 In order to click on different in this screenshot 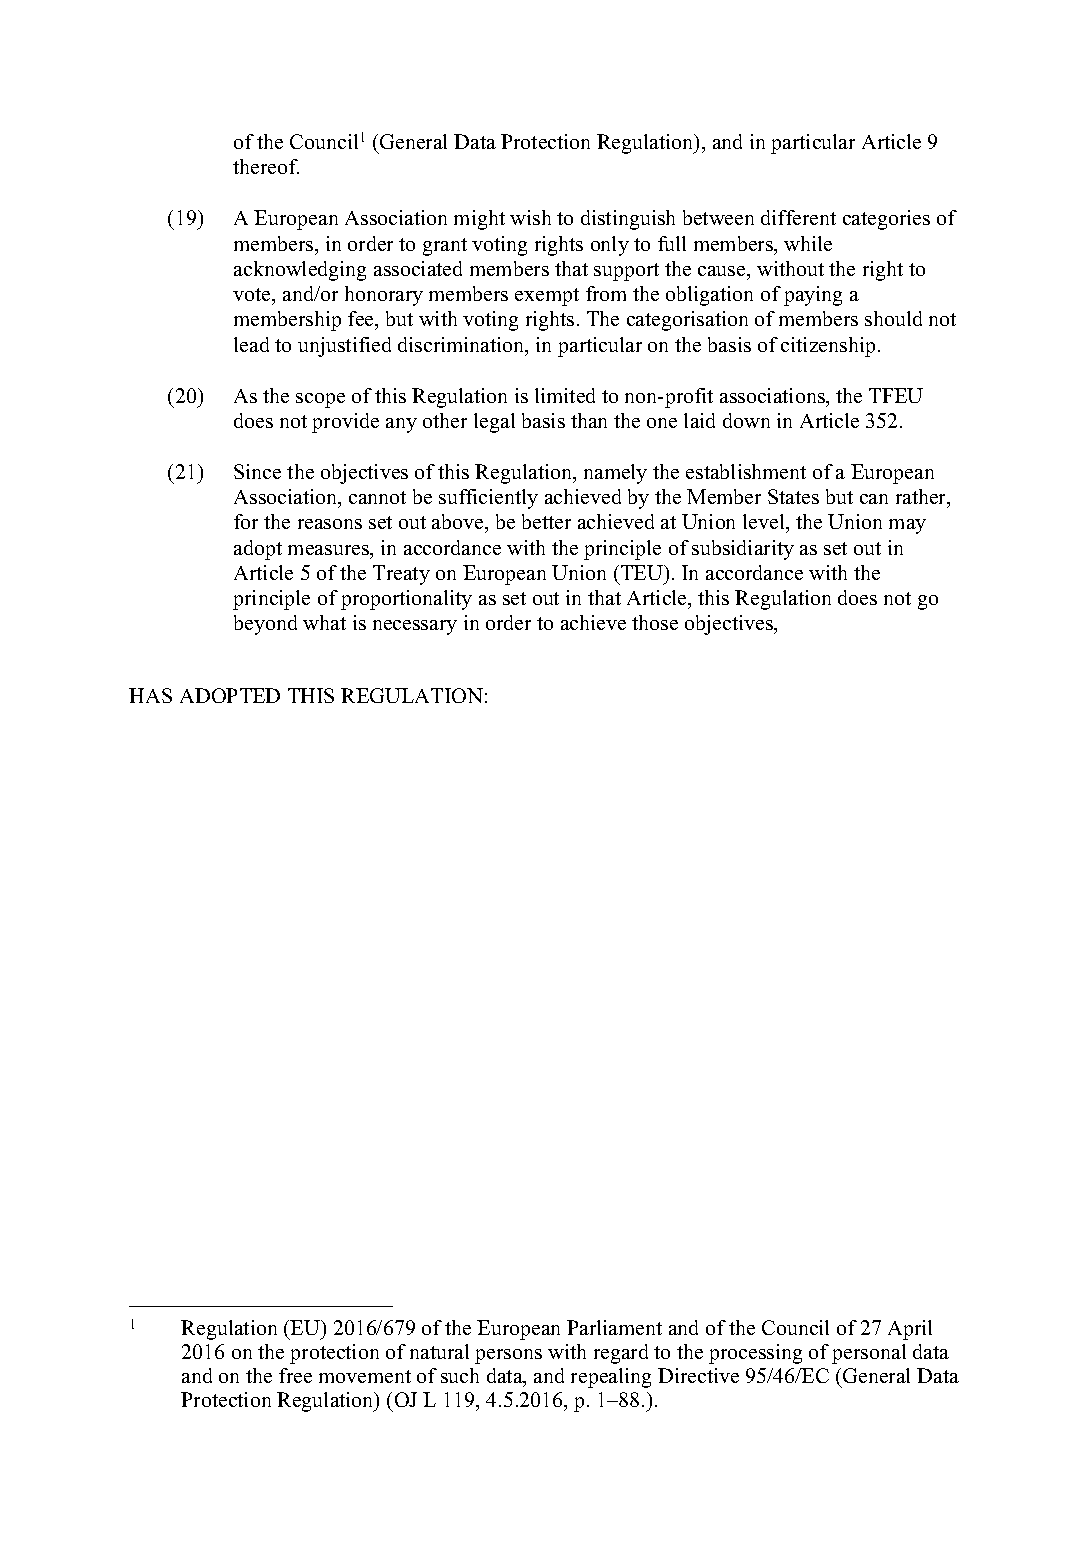, I will do `click(798, 217)`.
